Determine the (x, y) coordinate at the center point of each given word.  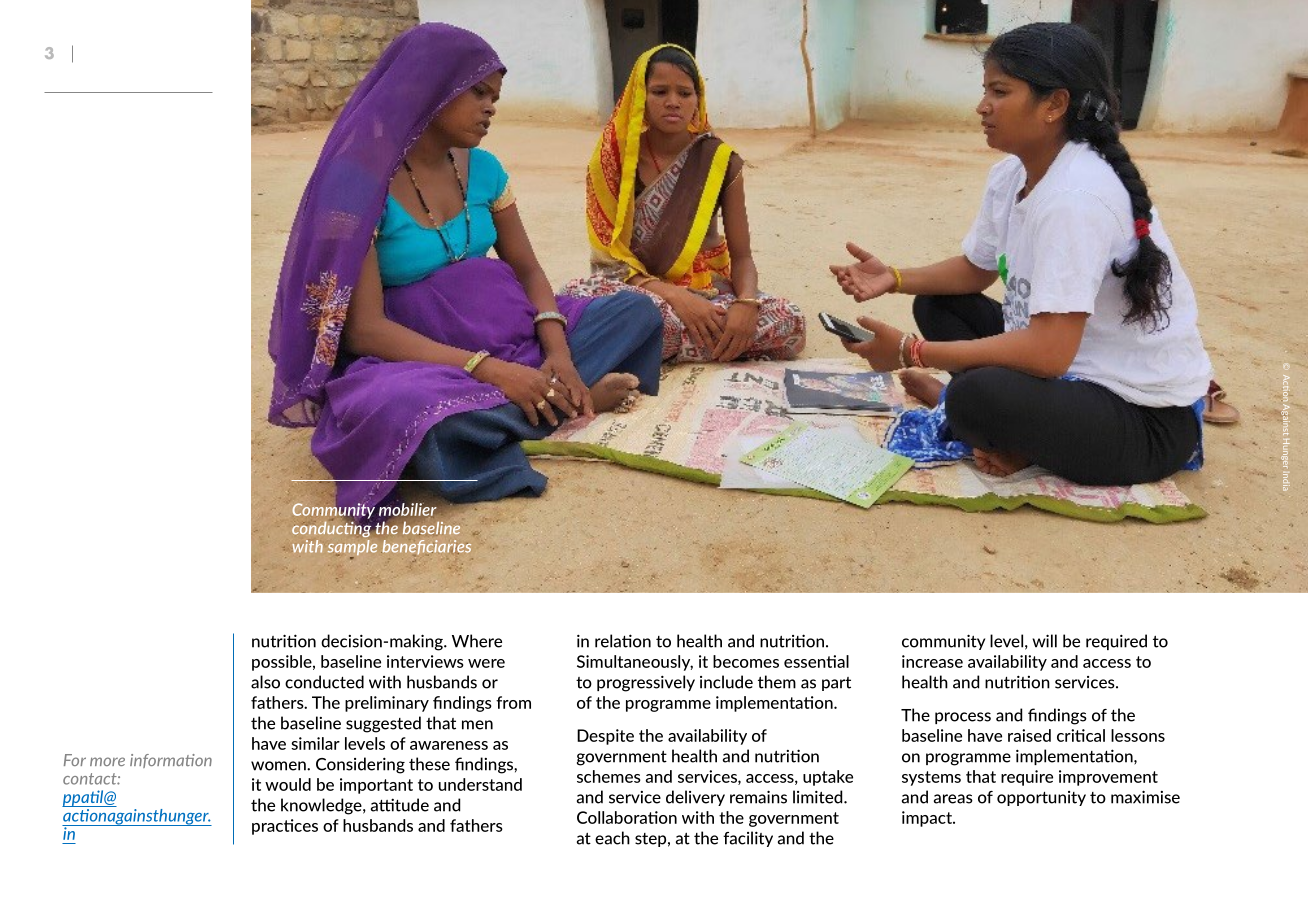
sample (352, 549)
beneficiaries (426, 547)
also (265, 682)
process (963, 718)
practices (285, 827)
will (1044, 641)
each (612, 838)
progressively (646, 683)
